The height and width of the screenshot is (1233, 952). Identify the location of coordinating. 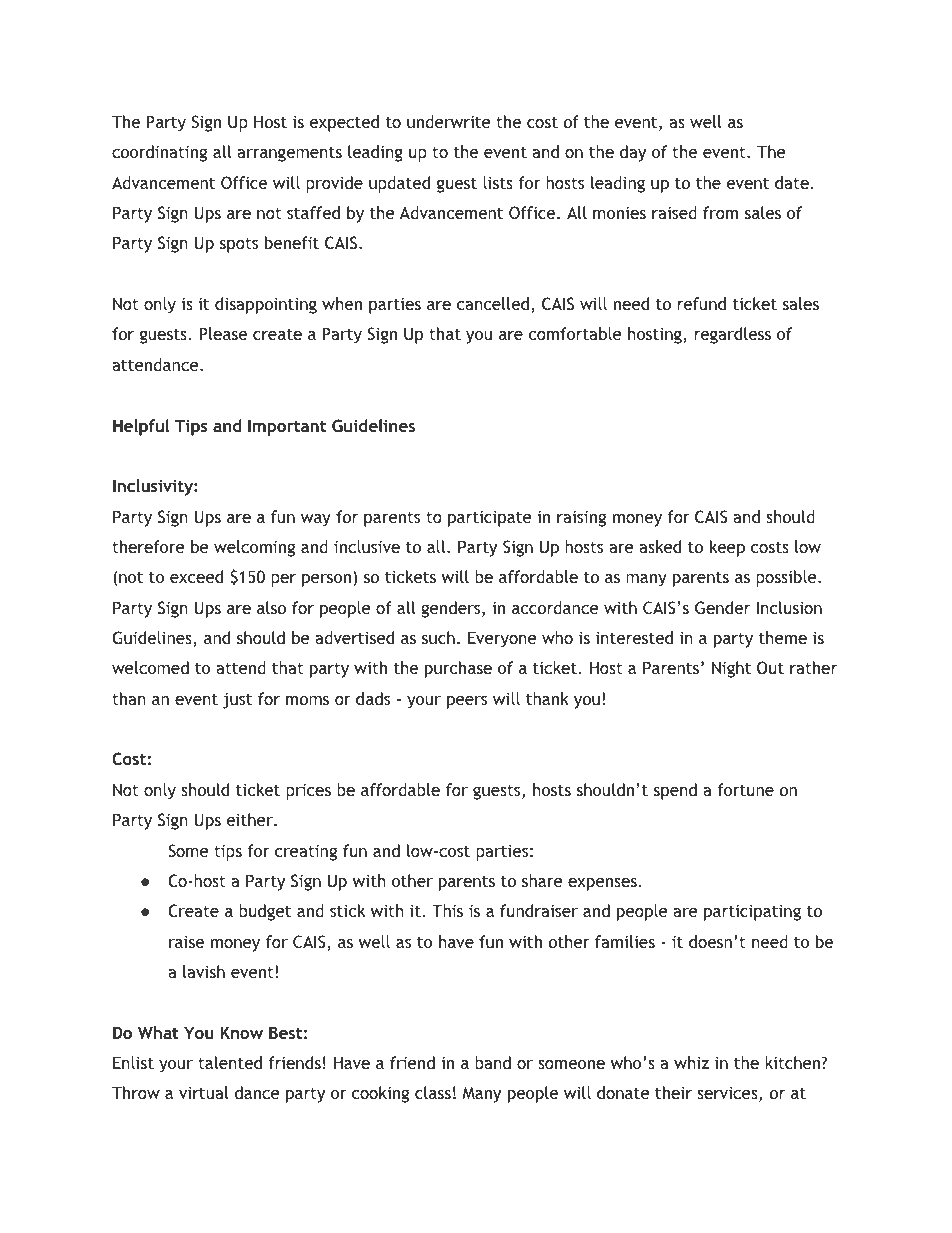
(159, 153).
